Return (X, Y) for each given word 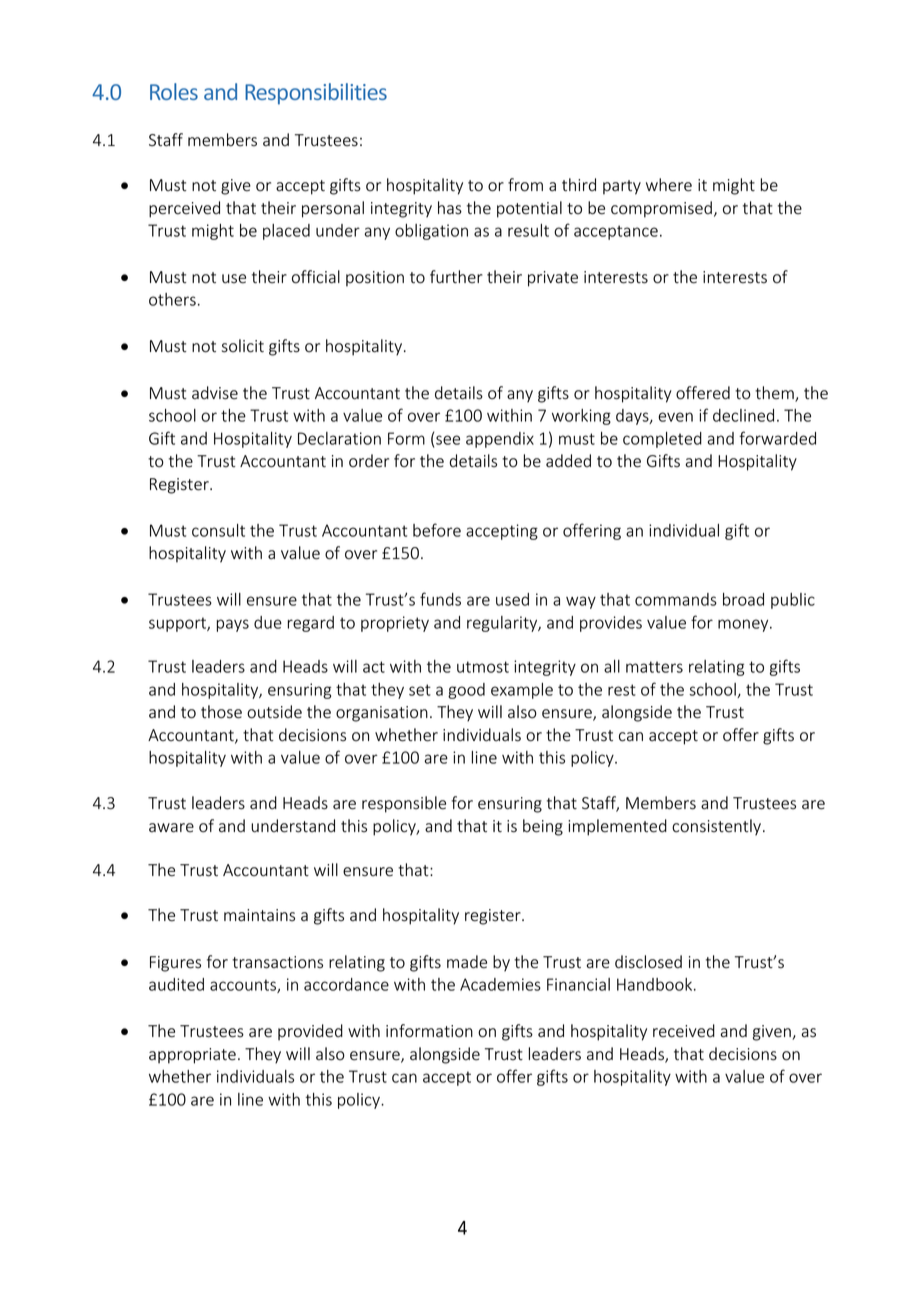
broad (743, 599)
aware (171, 828)
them (775, 394)
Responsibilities (316, 94)
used (512, 599)
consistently (716, 827)
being (543, 827)
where (669, 185)
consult (218, 530)
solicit (243, 346)
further (456, 277)
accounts (244, 986)
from (525, 185)
